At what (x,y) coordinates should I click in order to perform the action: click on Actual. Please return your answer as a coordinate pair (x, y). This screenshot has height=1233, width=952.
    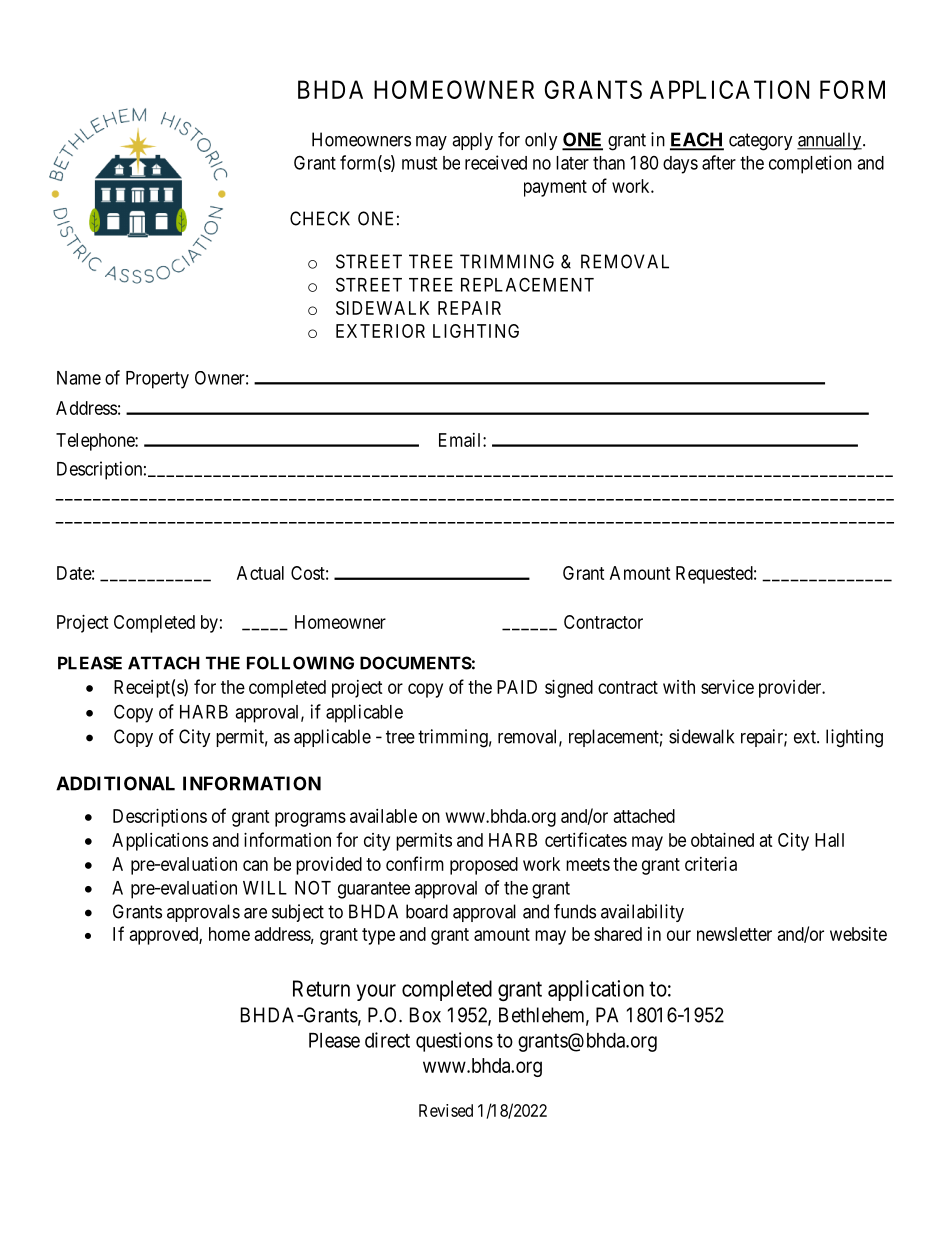
    Looking at the image, I should click on (260, 573).
